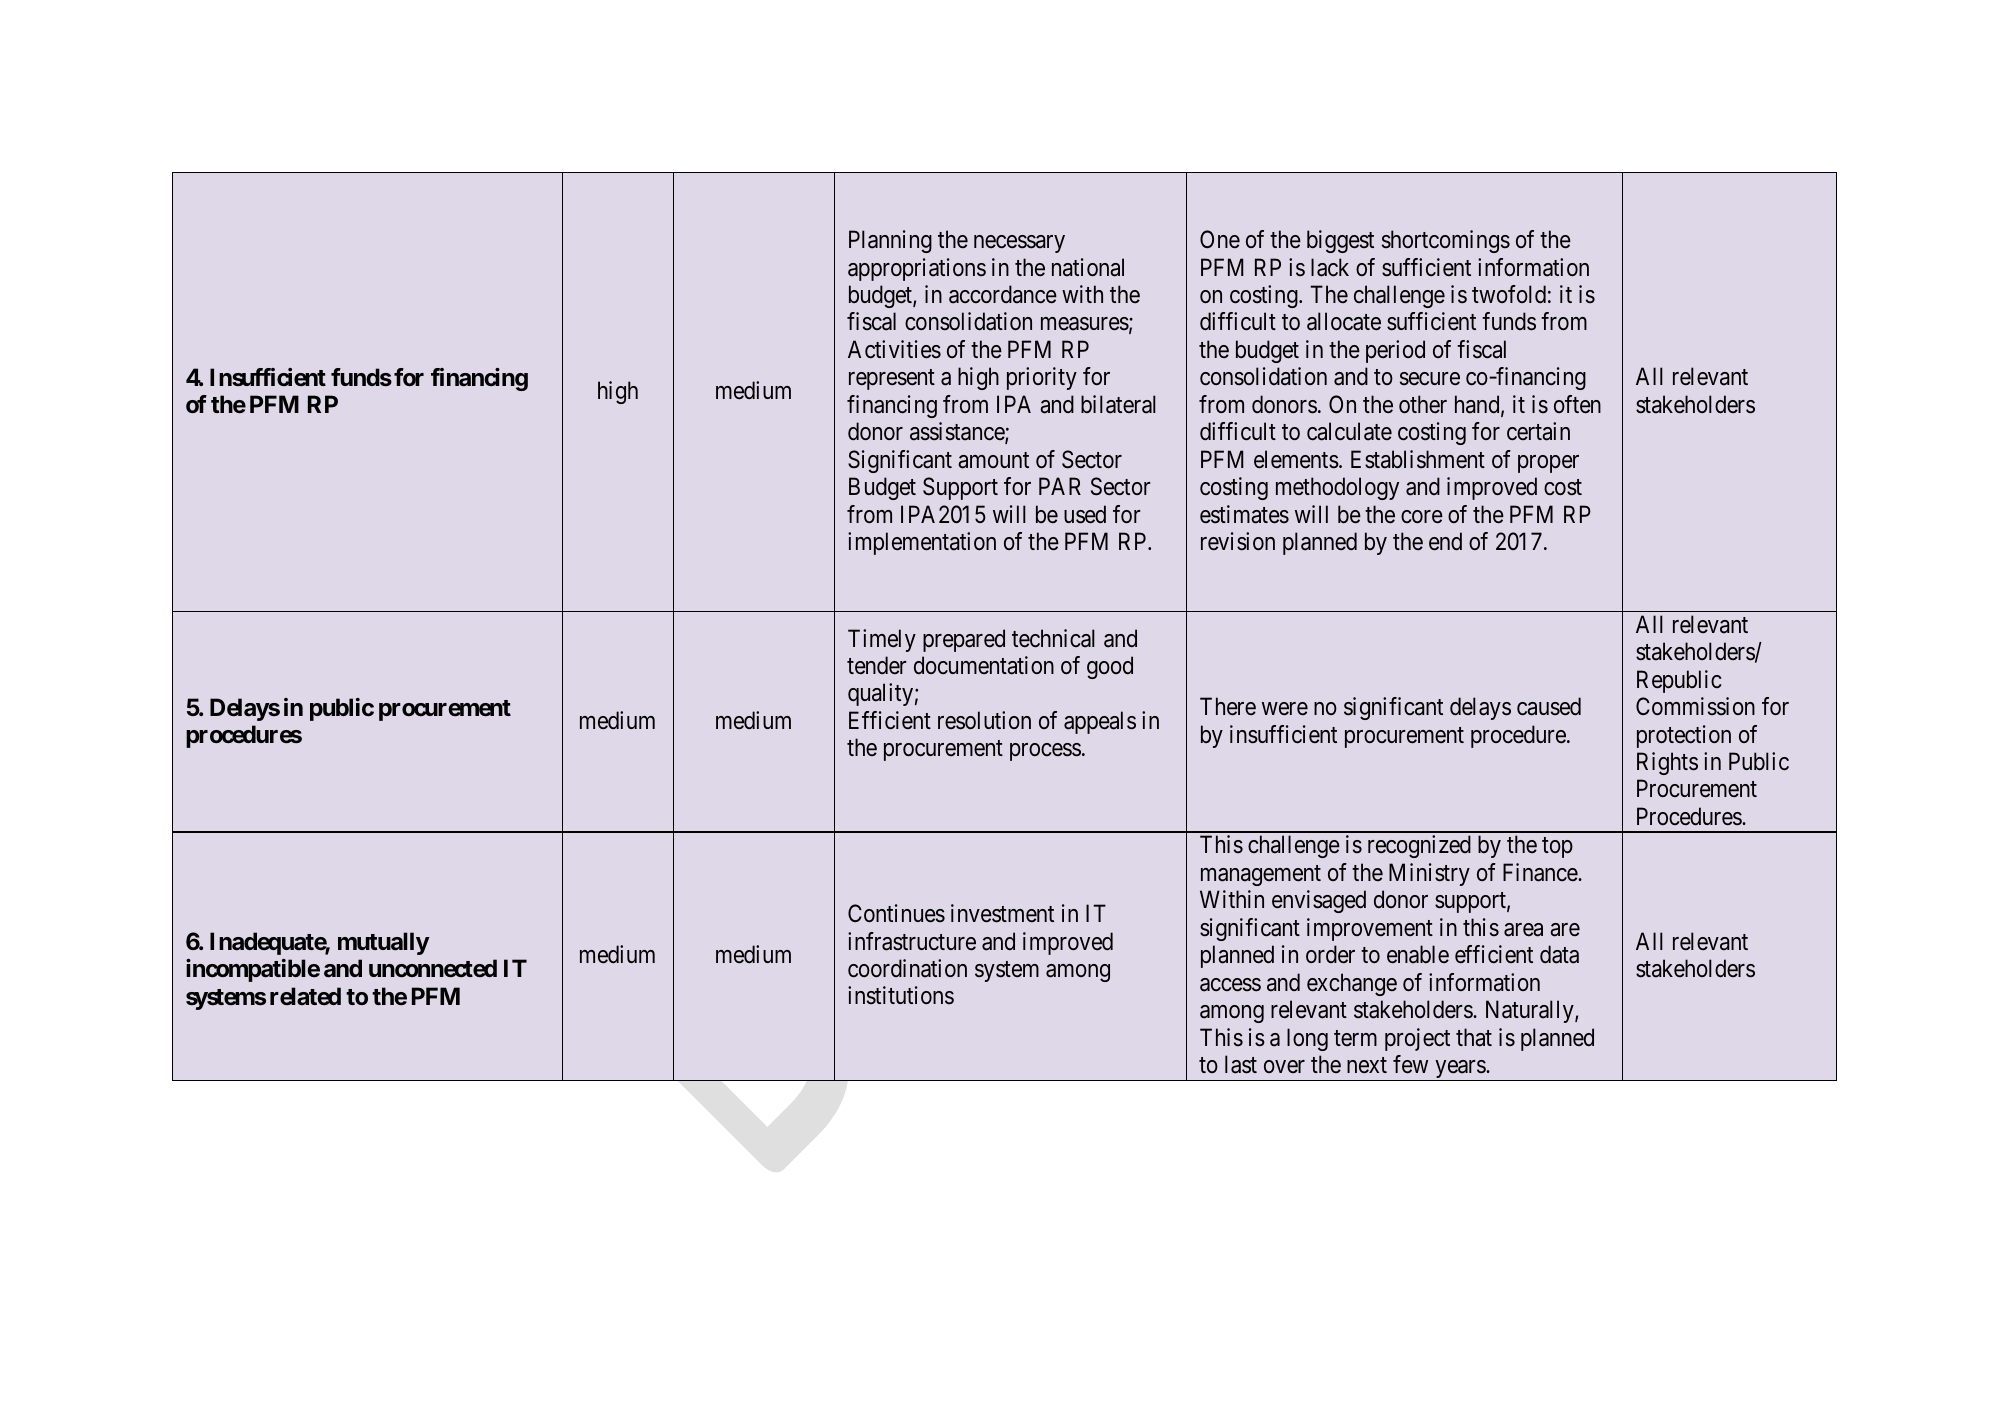 This image has width=2009, height=1420. I want to click on implementation, so click(922, 543).
